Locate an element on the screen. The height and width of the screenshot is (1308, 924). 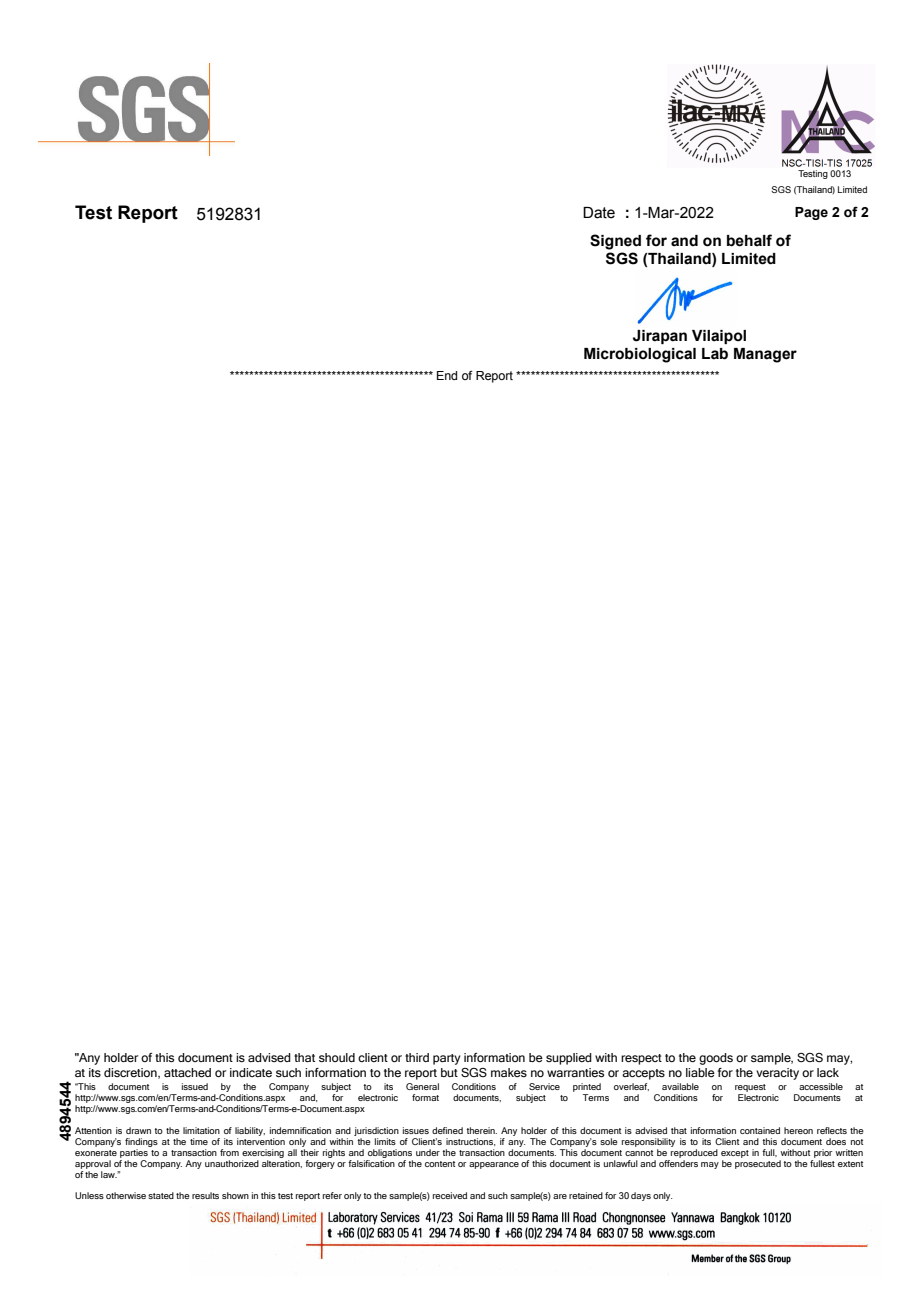
veracity is located at coordinates (777, 1074).
